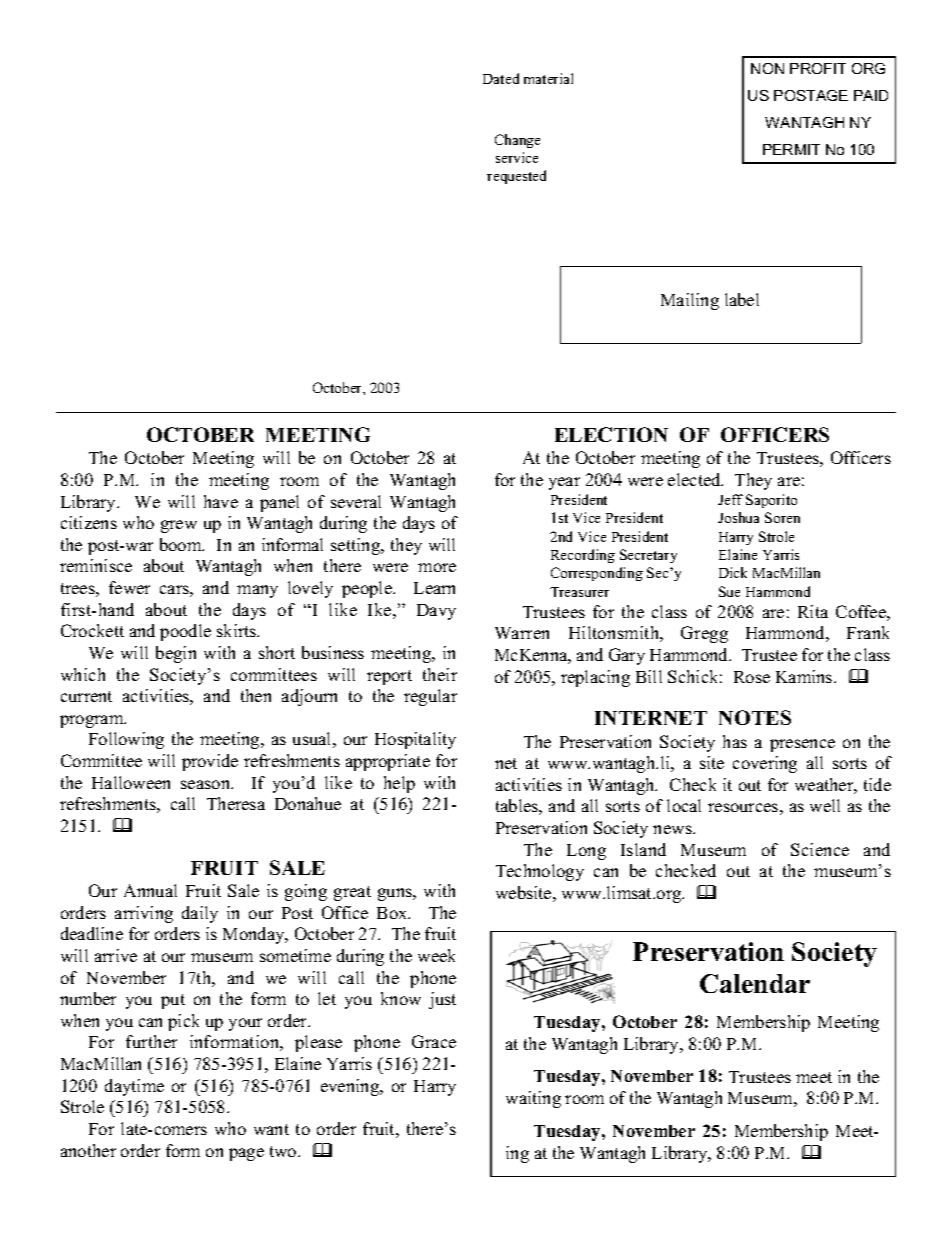  I want to click on Davy, so click(436, 612).
